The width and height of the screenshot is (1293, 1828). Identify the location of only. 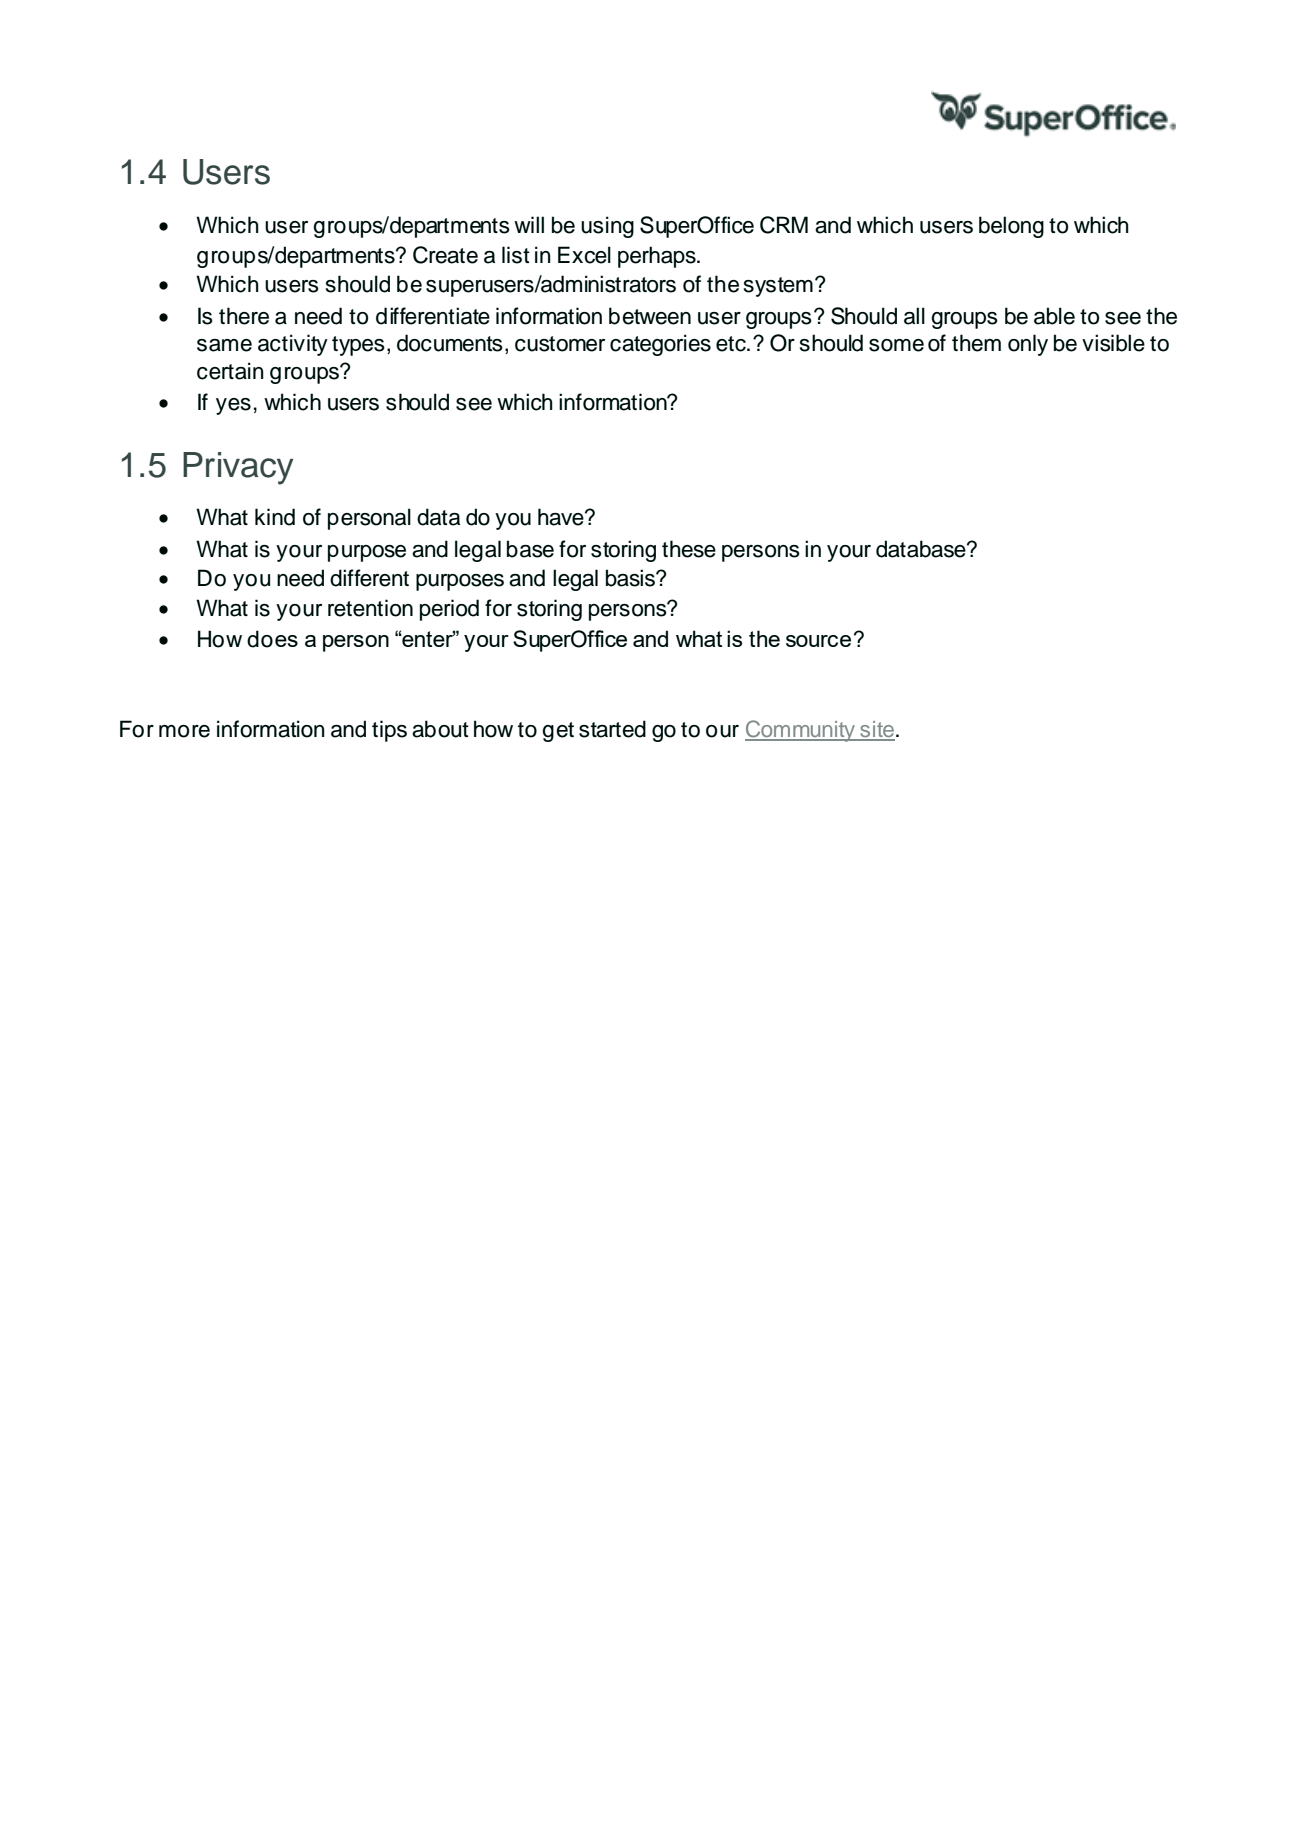
(1028, 345).
